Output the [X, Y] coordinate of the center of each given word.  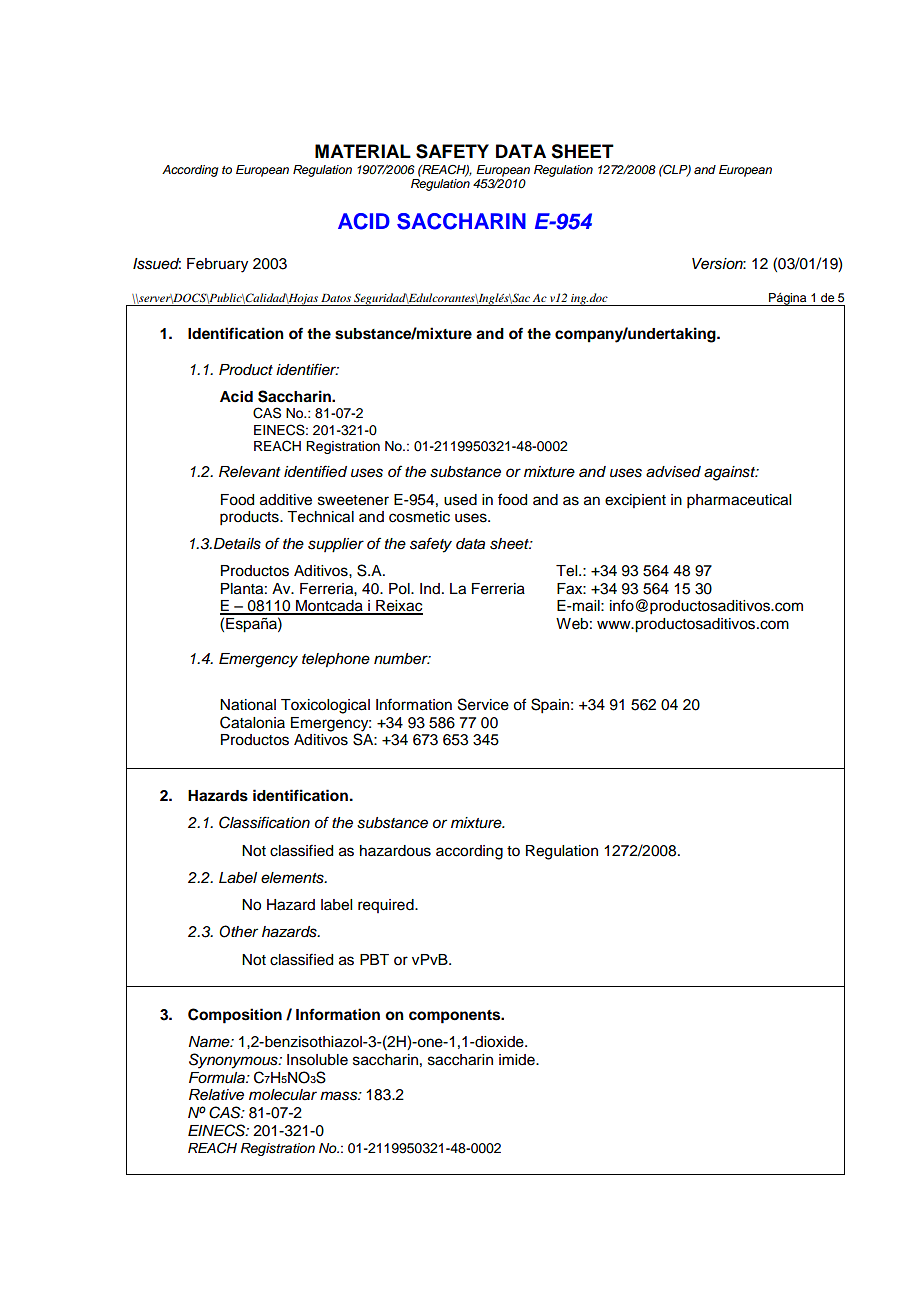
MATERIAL [363, 151]
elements [293, 878]
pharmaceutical [739, 501]
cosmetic [419, 517]
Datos [336, 298]
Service [483, 704]
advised [673, 472]
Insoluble [317, 1060]
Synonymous [234, 1061]
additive [286, 500]
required [387, 906]
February [217, 265]
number [402, 659]
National [248, 705]
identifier [307, 369]
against [731, 473]
